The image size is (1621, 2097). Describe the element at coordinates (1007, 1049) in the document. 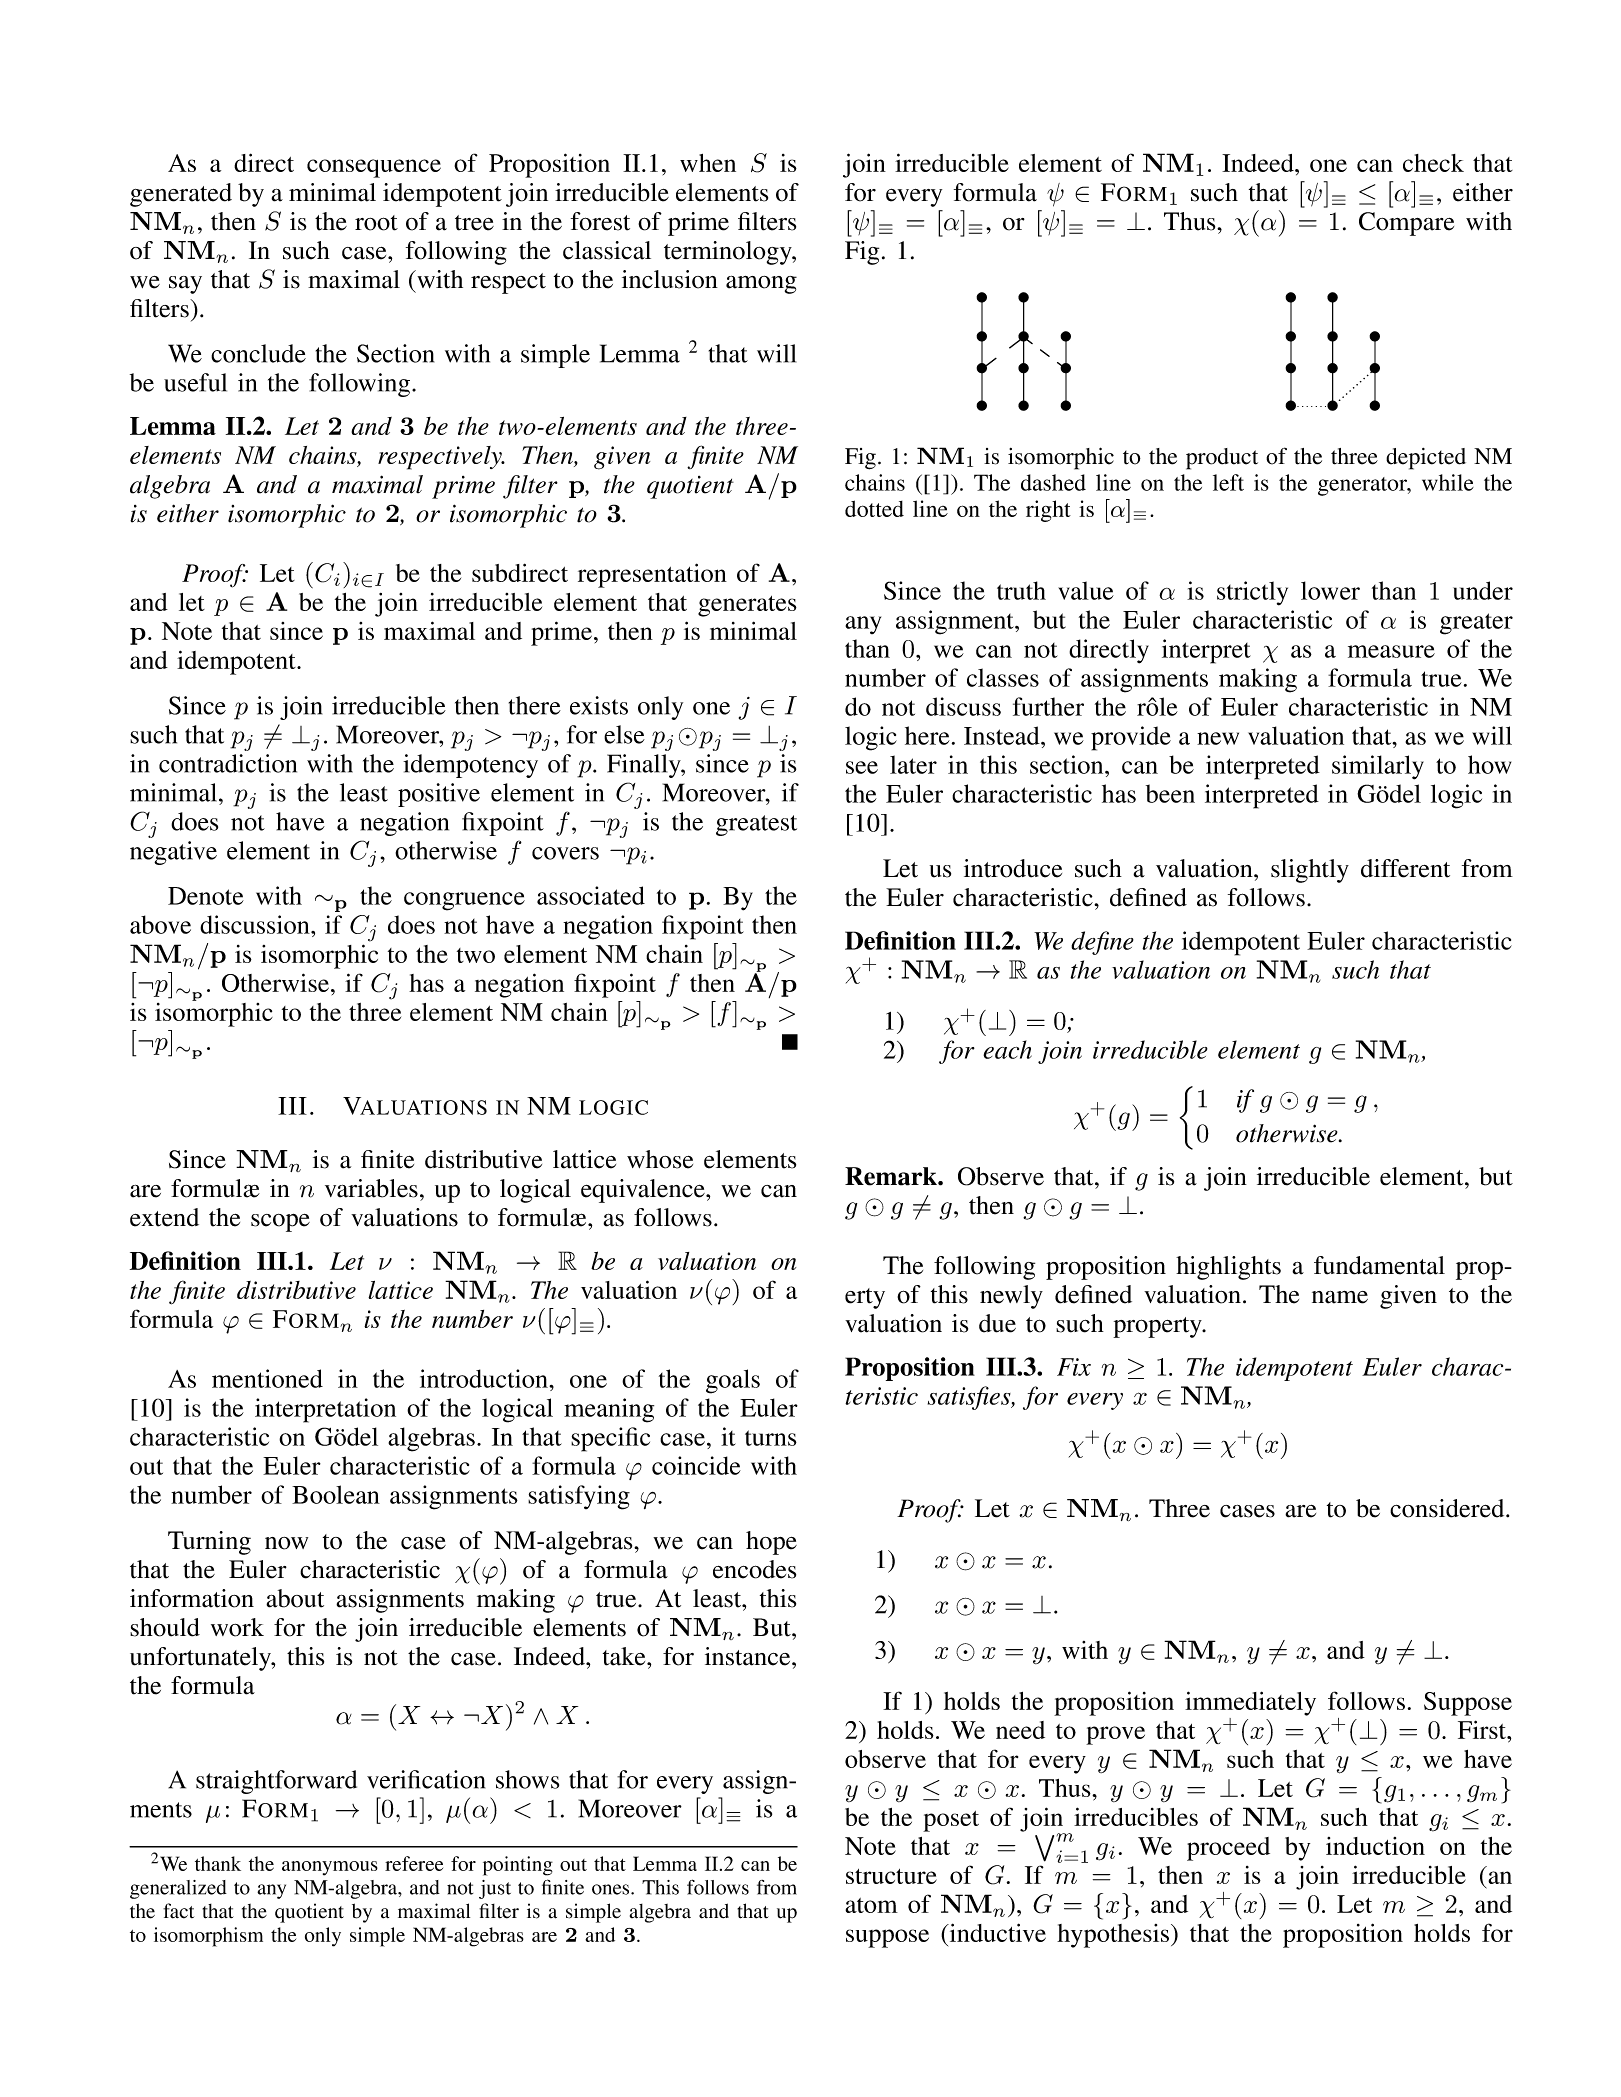

I see `each` at that location.
